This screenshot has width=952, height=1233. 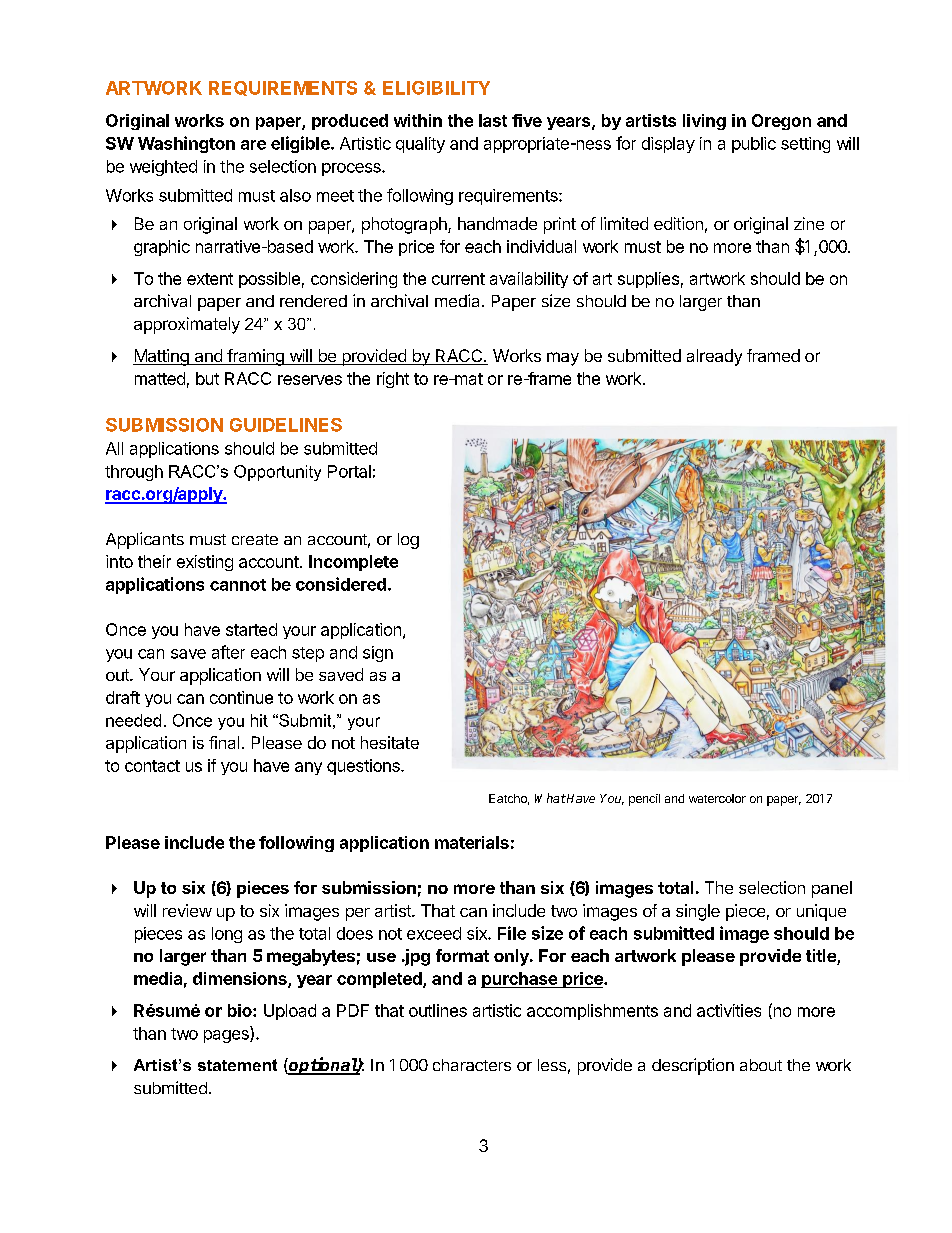 I want to click on existing, so click(x=205, y=563).
